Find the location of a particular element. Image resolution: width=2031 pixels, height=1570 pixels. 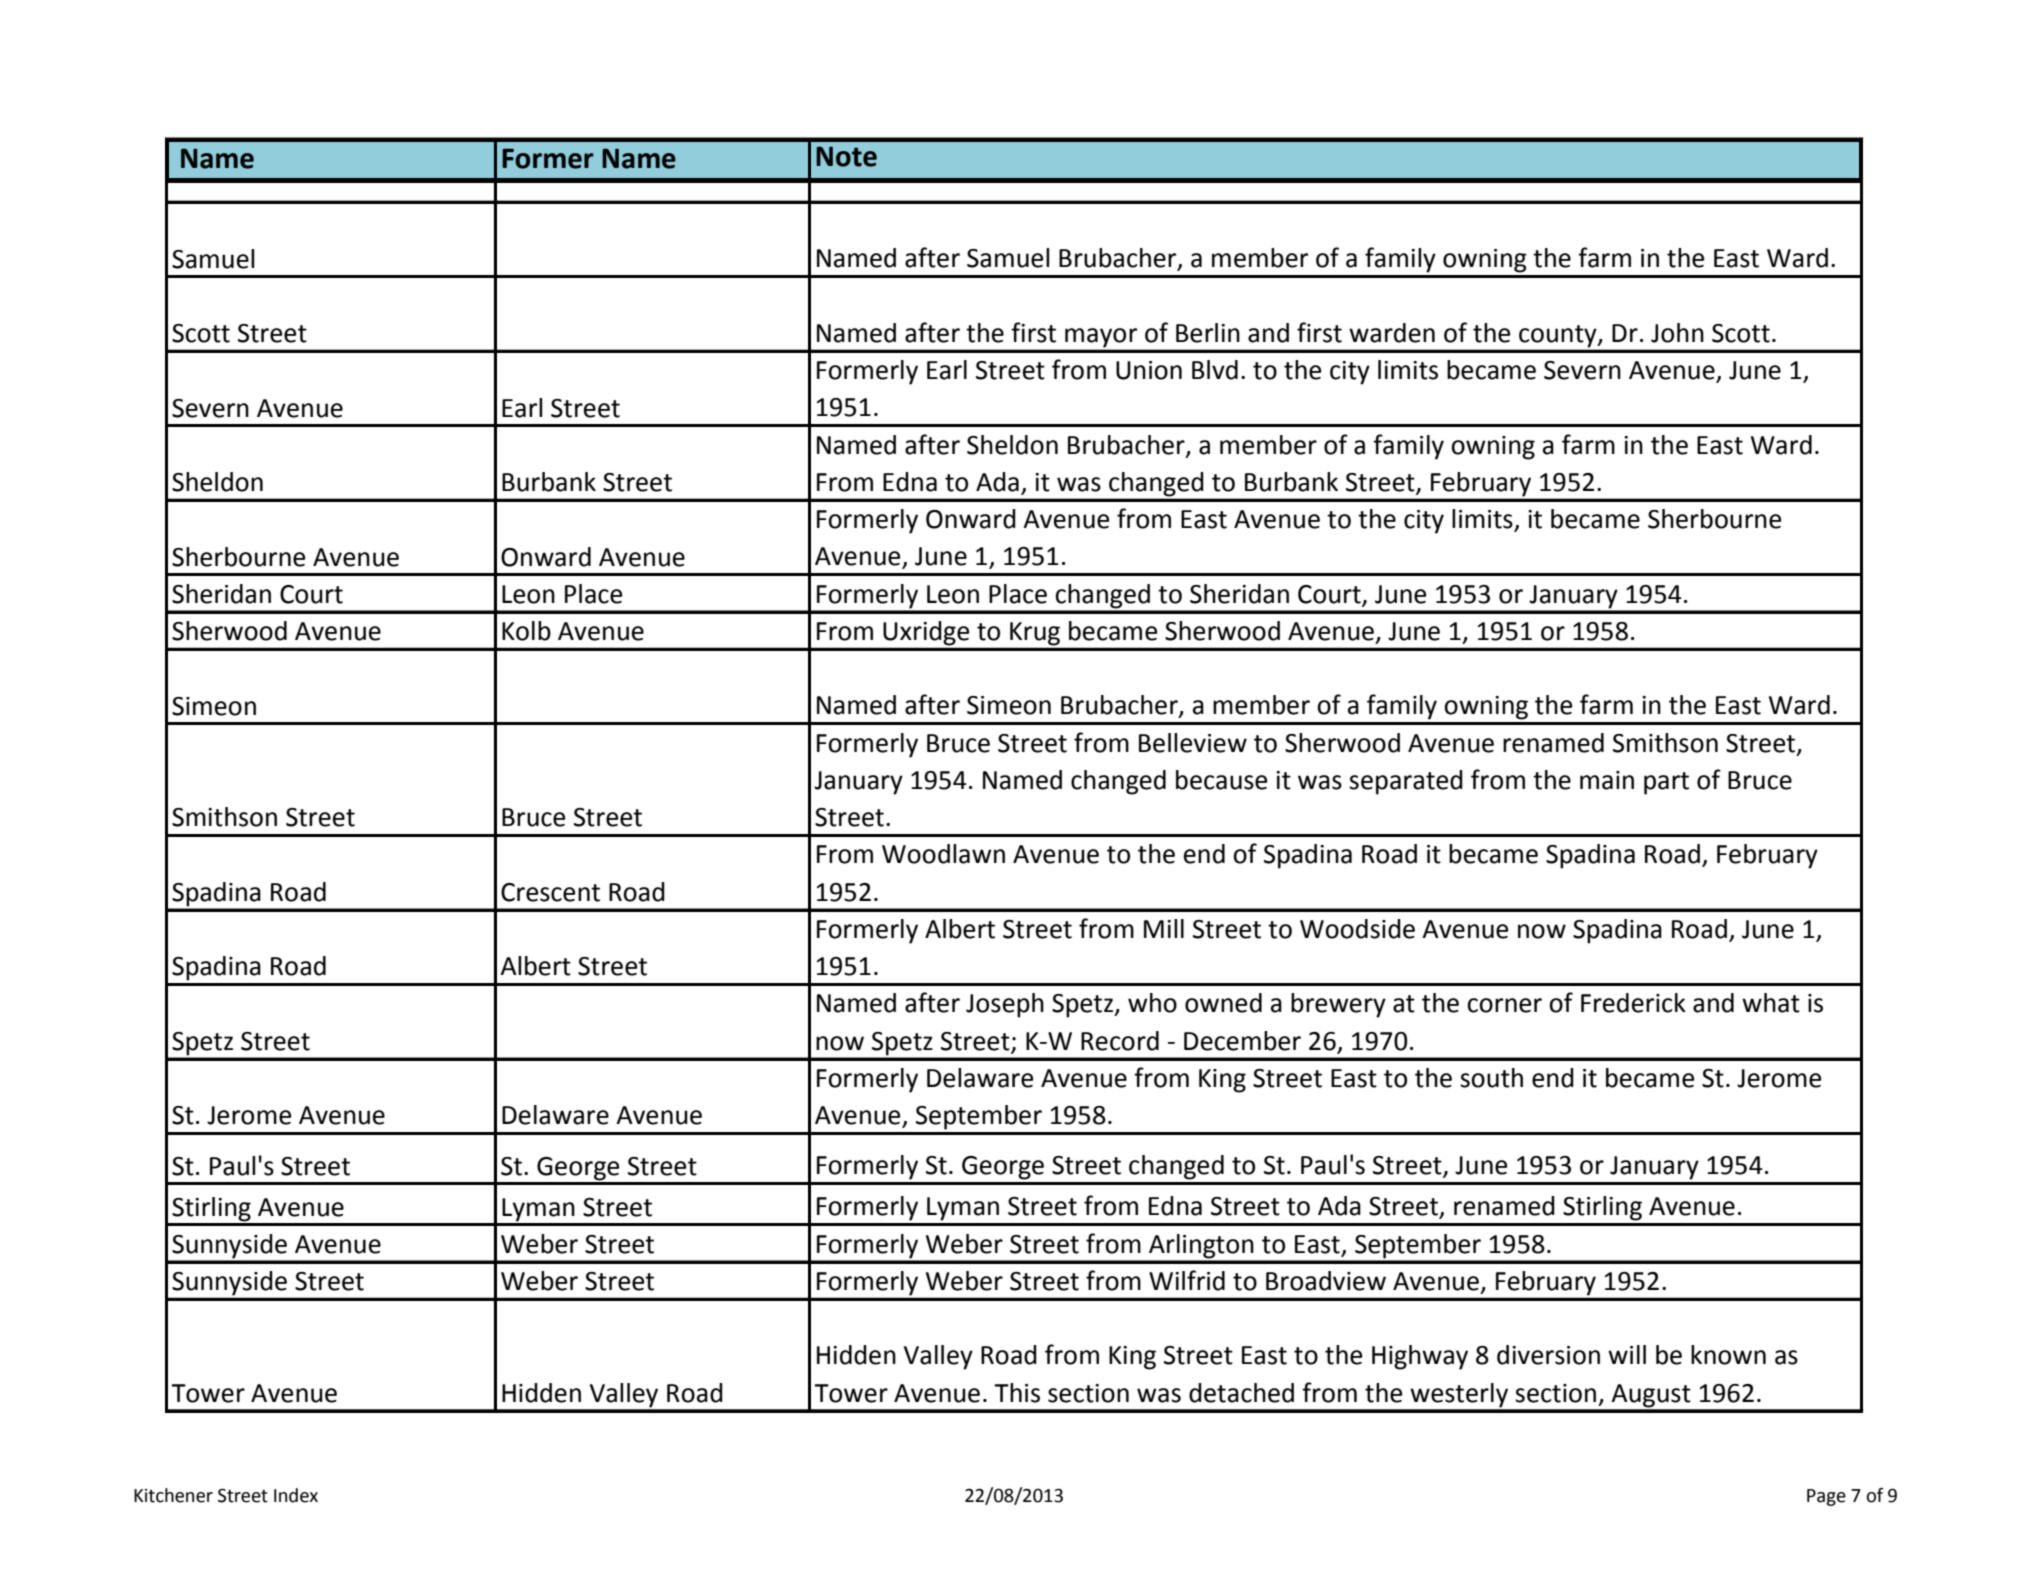

south is located at coordinates (1491, 1078).
